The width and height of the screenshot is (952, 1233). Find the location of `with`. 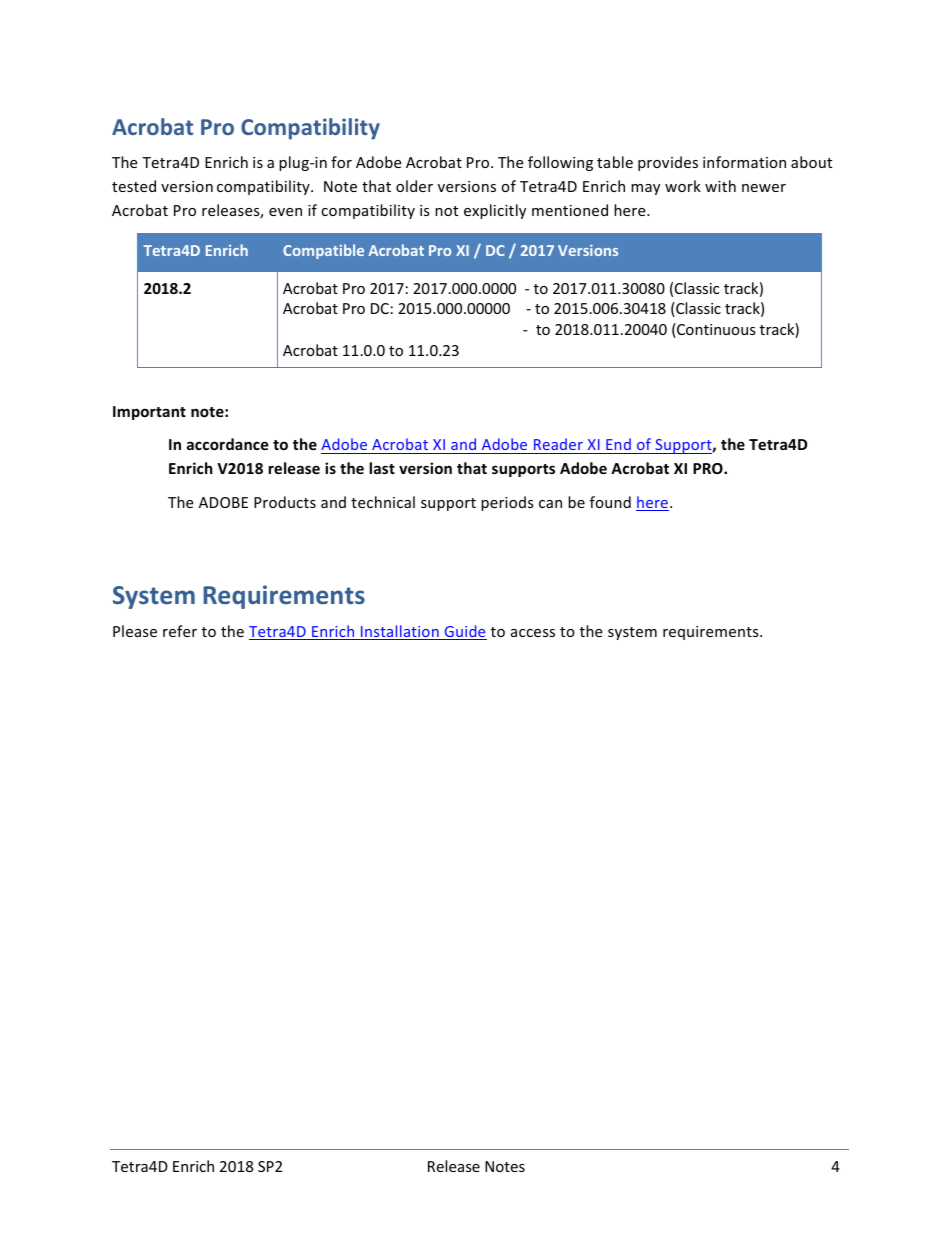

with is located at coordinates (720, 186).
